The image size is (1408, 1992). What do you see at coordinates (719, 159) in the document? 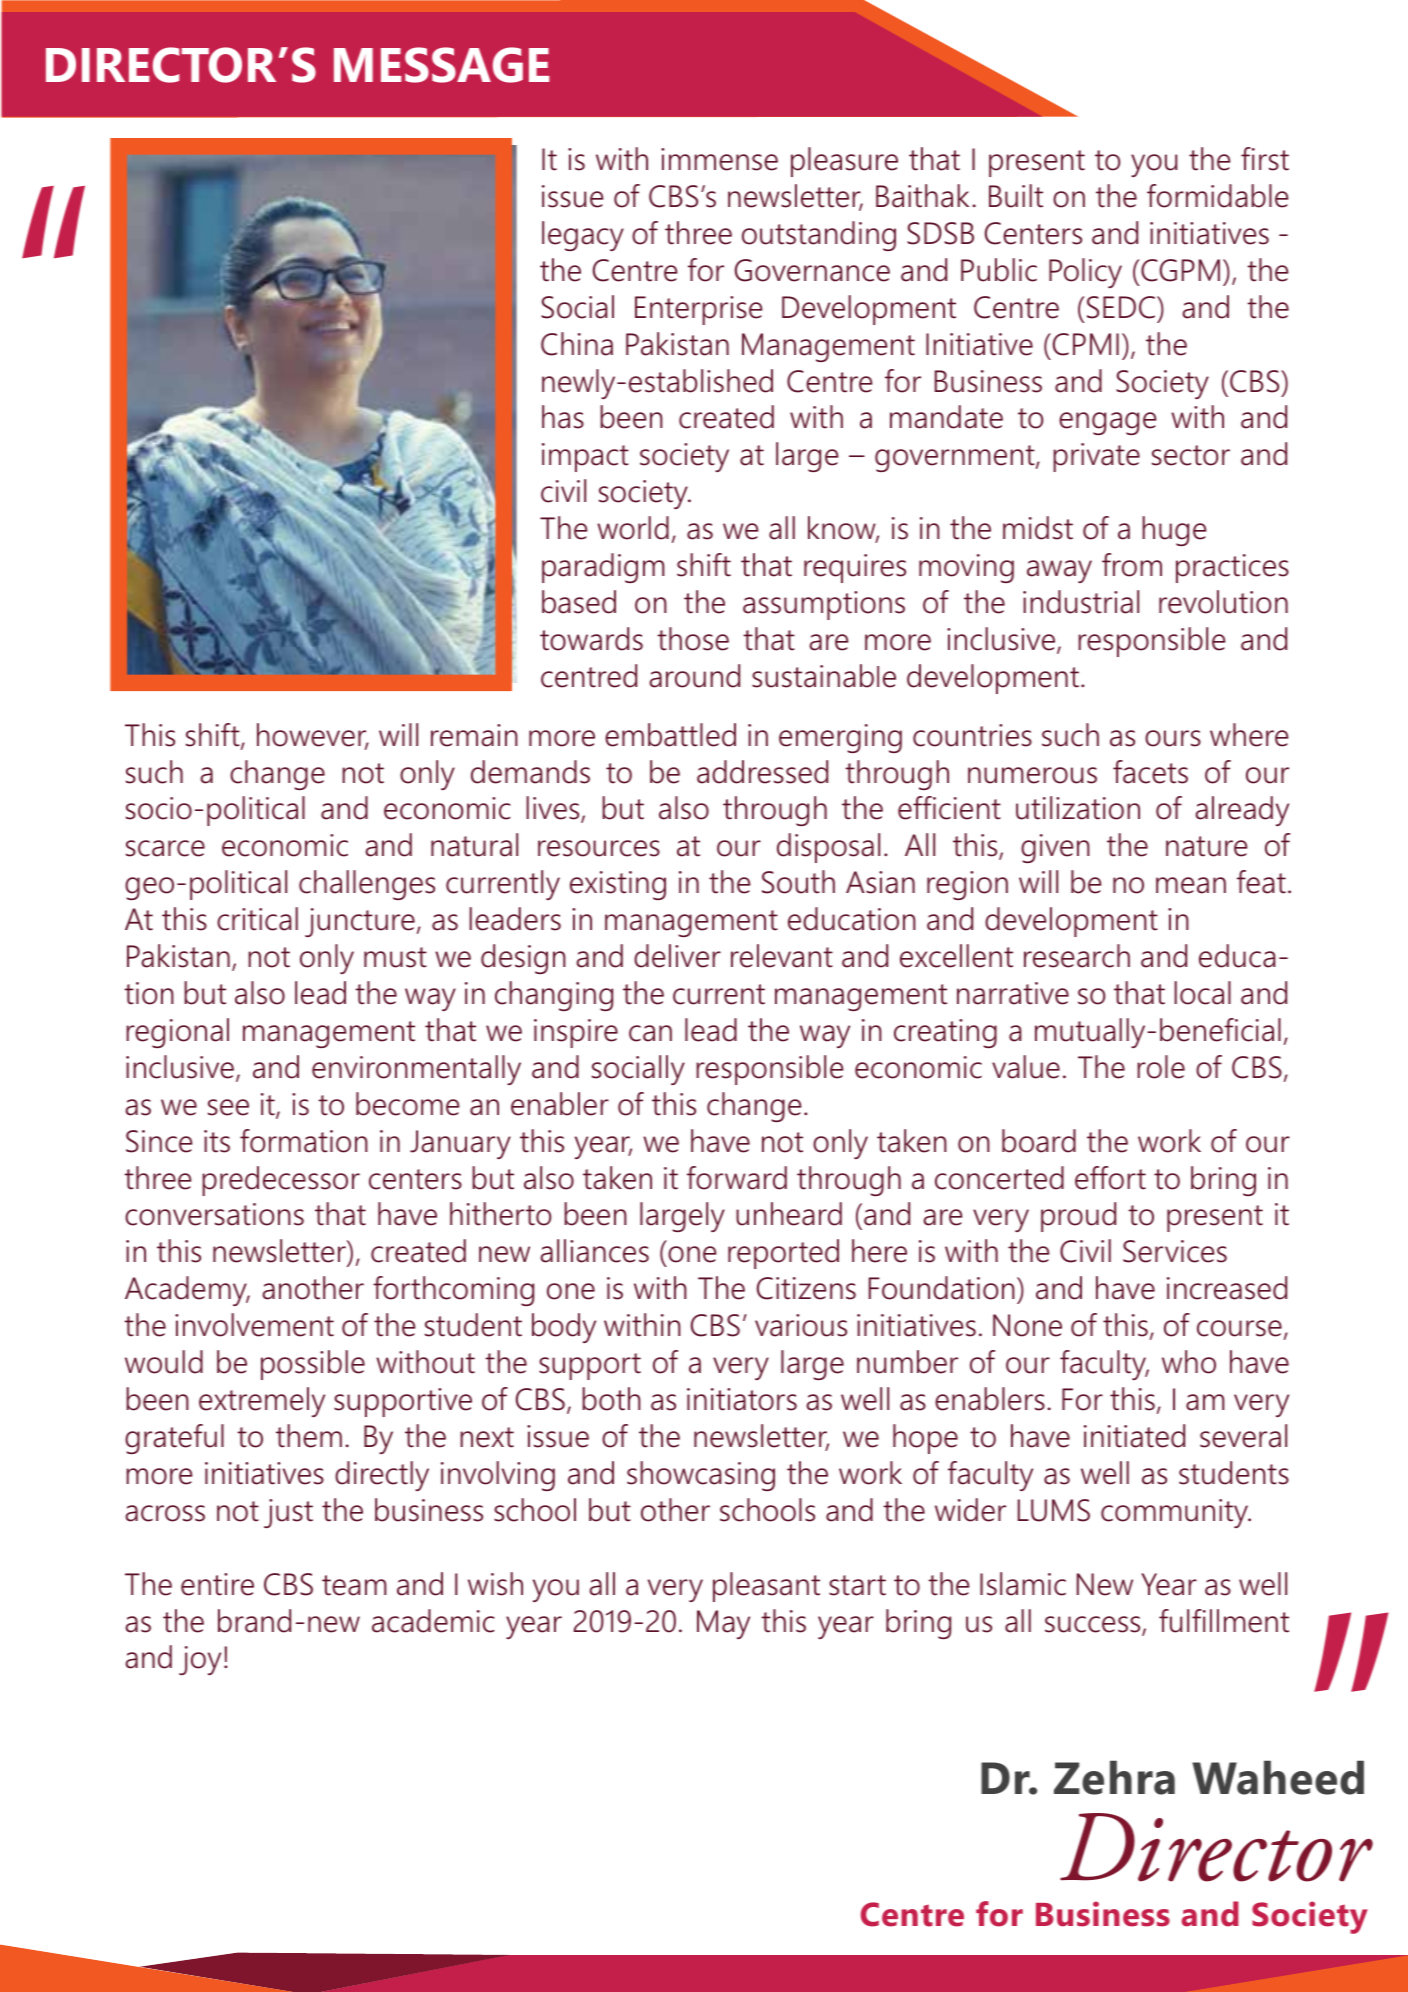
I see `immense` at bounding box center [719, 159].
